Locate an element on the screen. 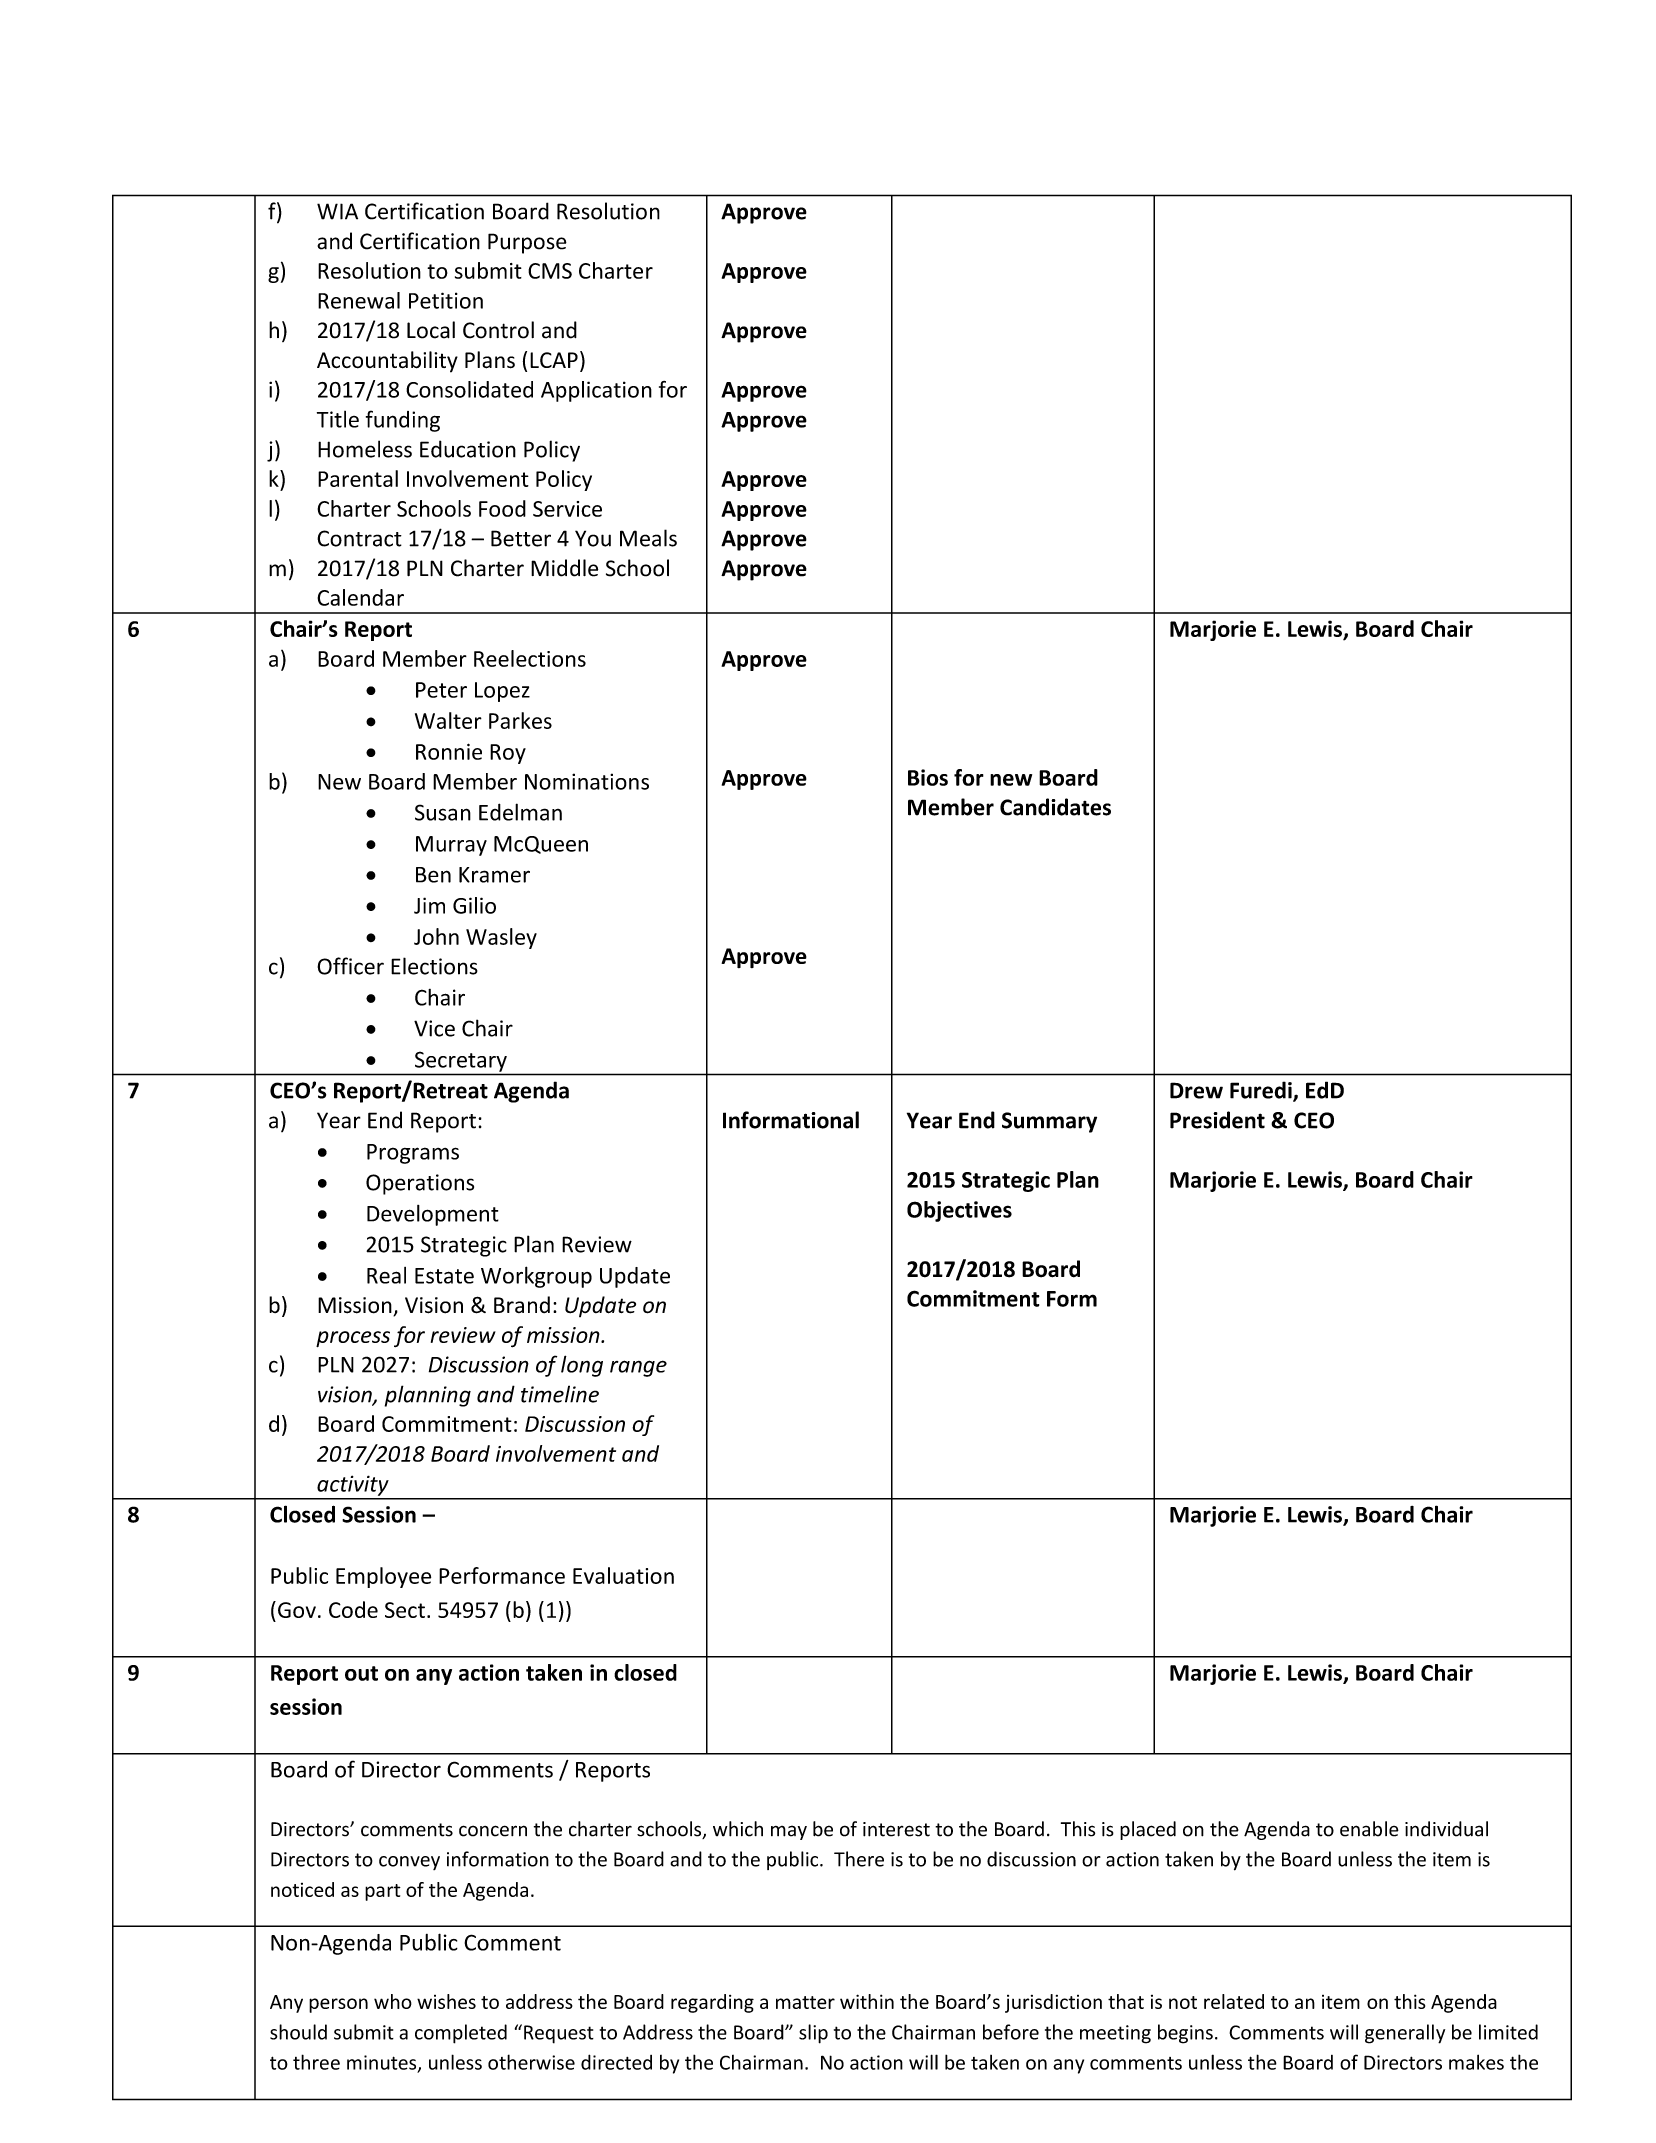  Programs is located at coordinates (413, 1154).
